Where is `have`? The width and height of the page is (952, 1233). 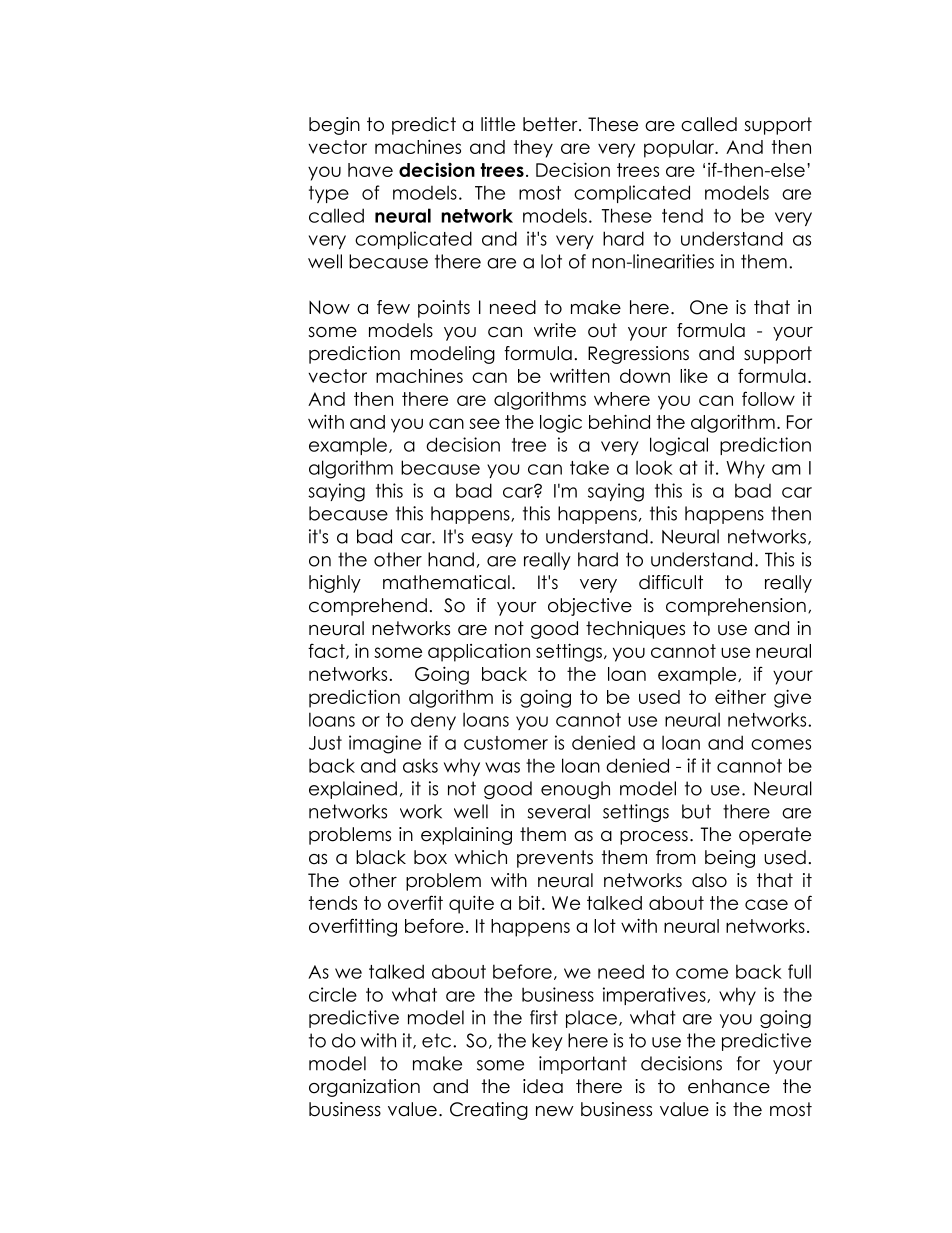 have is located at coordinates (370, 170).
